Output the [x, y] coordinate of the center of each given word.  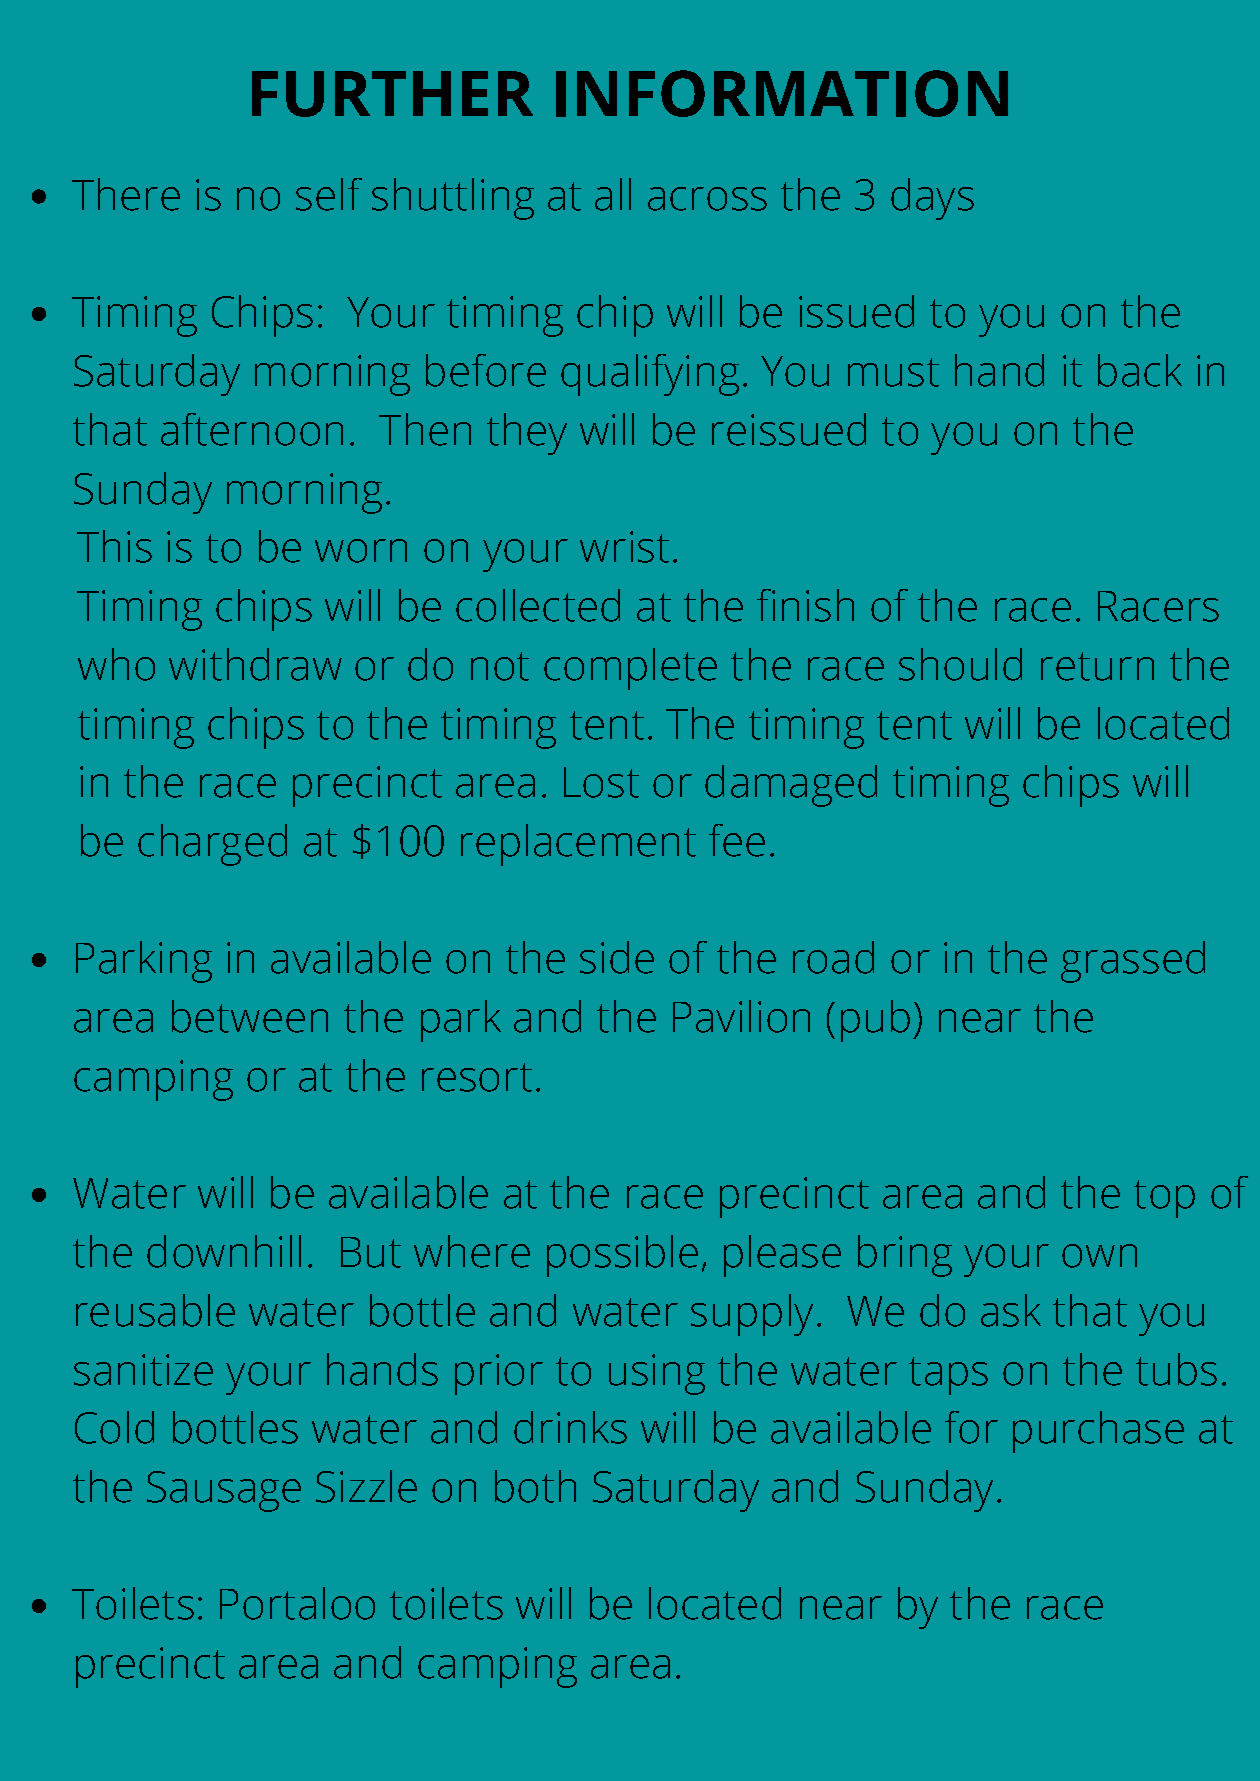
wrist [624, 547]
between [250, 1016]
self [329, 194]
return [1097, 666]
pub [875, 1021]
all [613, 194]
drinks [570, 1427]
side [617, 957]
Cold [114, 1427]
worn [361, 551]
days [932, 199]
